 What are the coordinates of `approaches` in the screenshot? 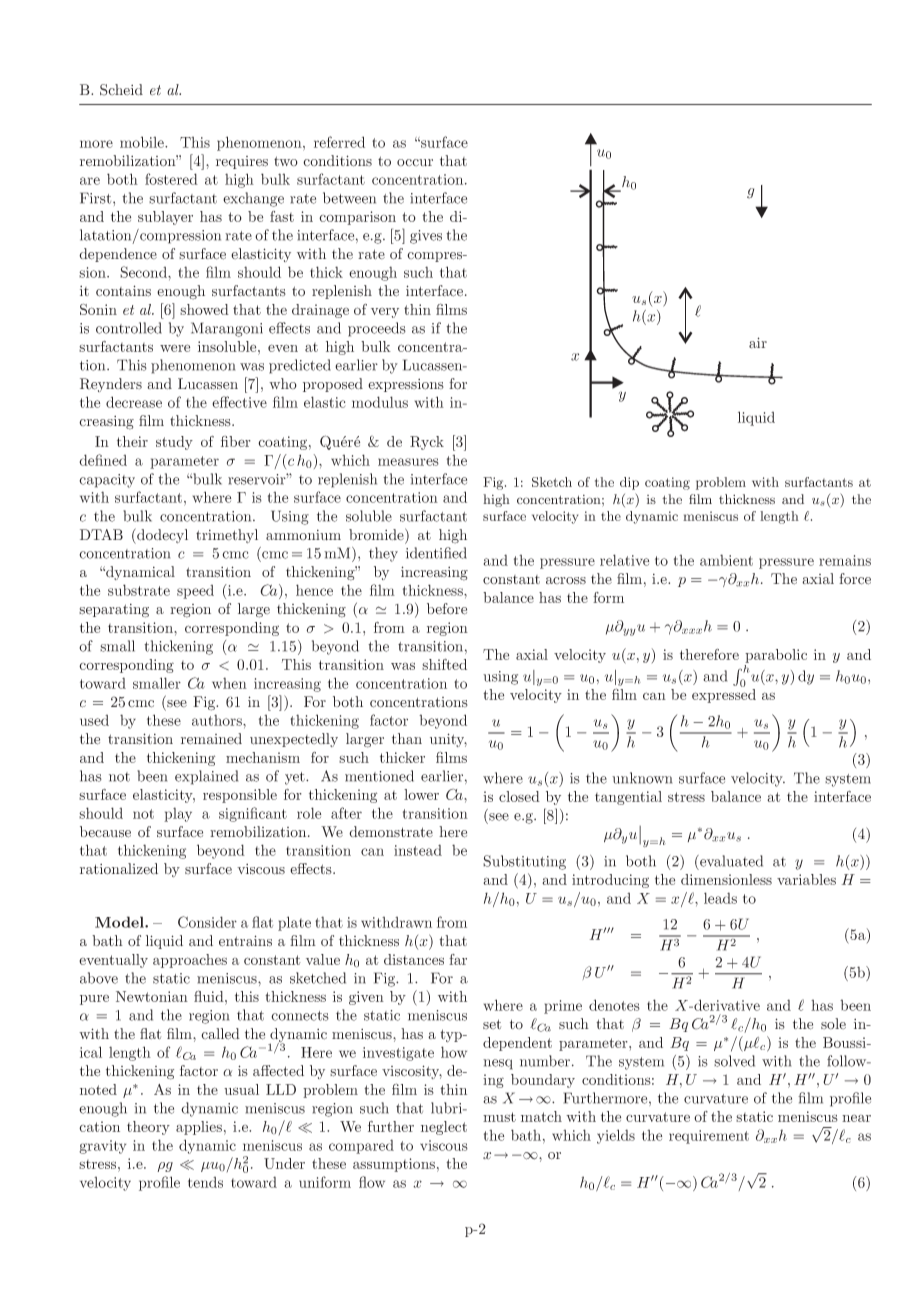 It's located at (190, 961).
